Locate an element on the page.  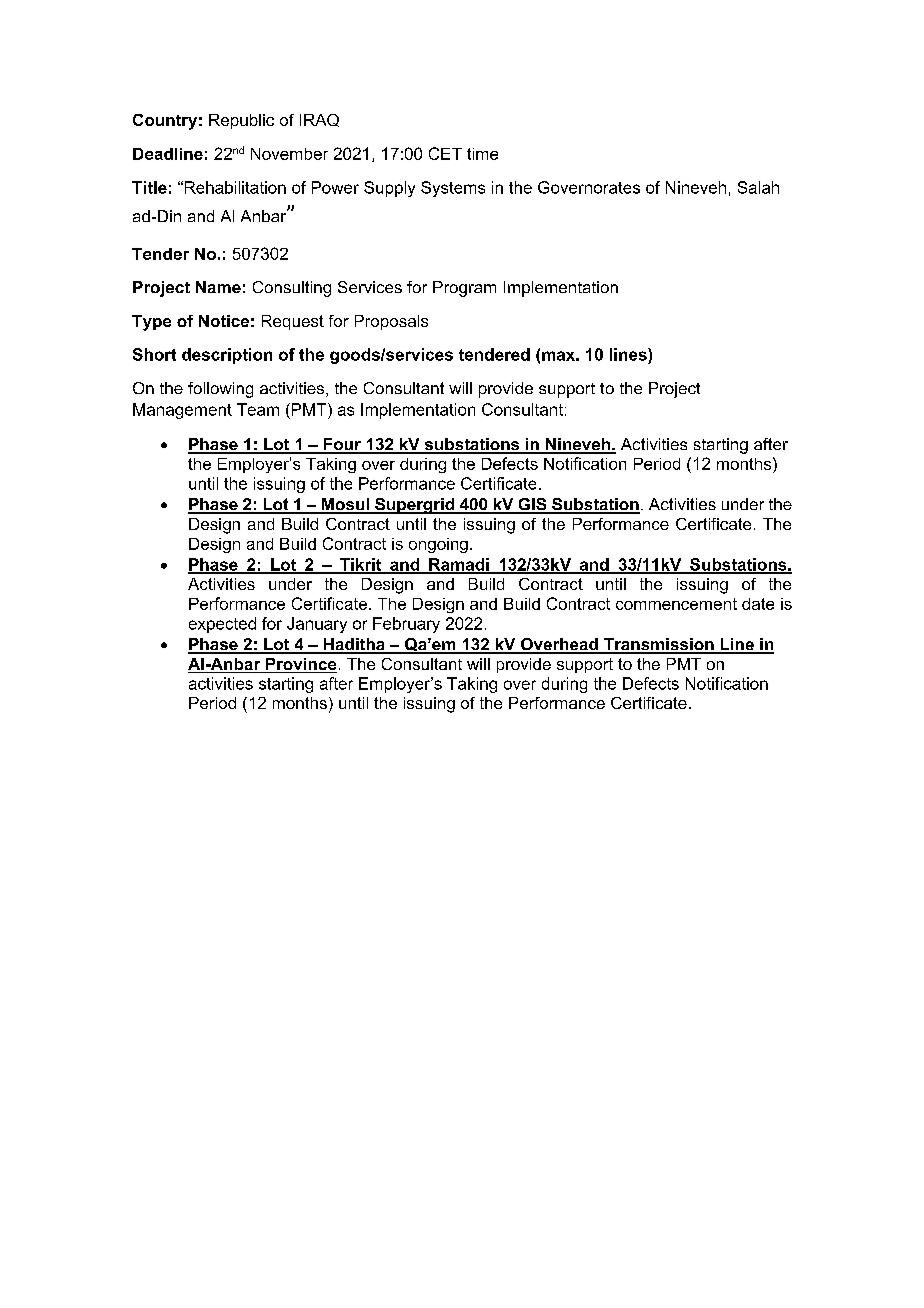
following is located at coordinates (220, 390).
